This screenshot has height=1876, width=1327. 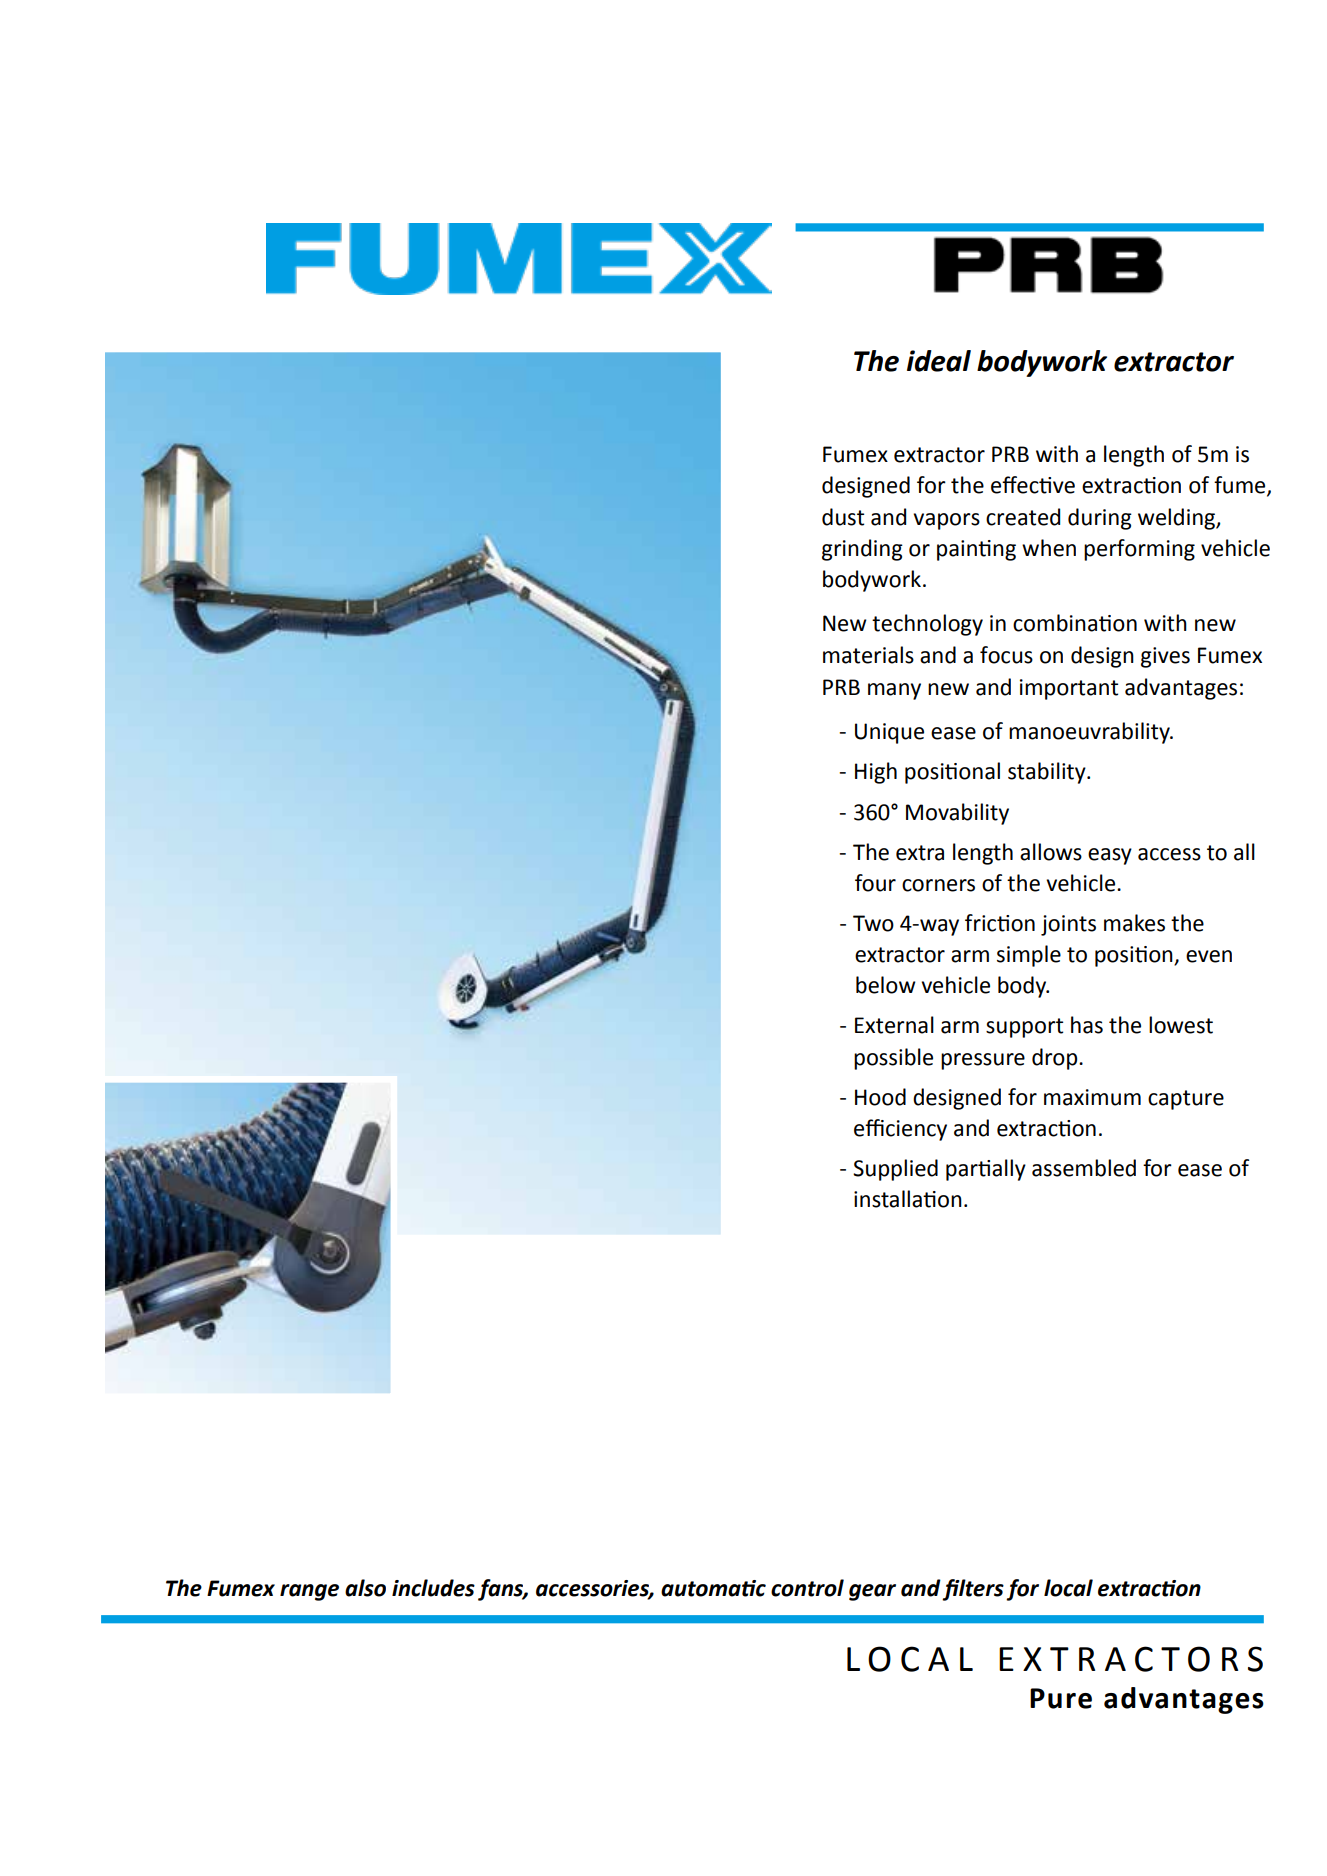 I want to click on Hood, so click(x=880, y=1097).
